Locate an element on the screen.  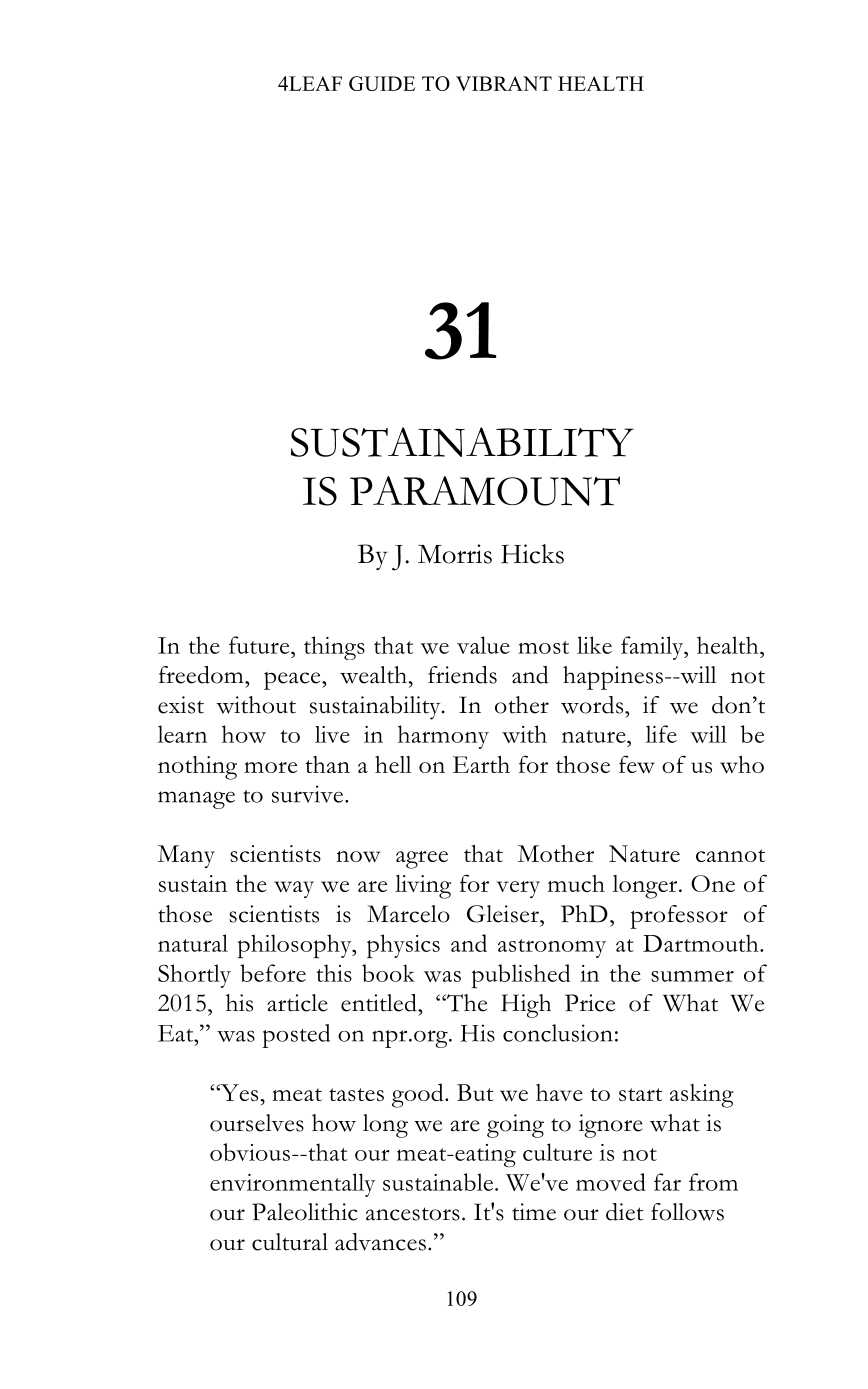
future is located at coordinates (260, 645).
